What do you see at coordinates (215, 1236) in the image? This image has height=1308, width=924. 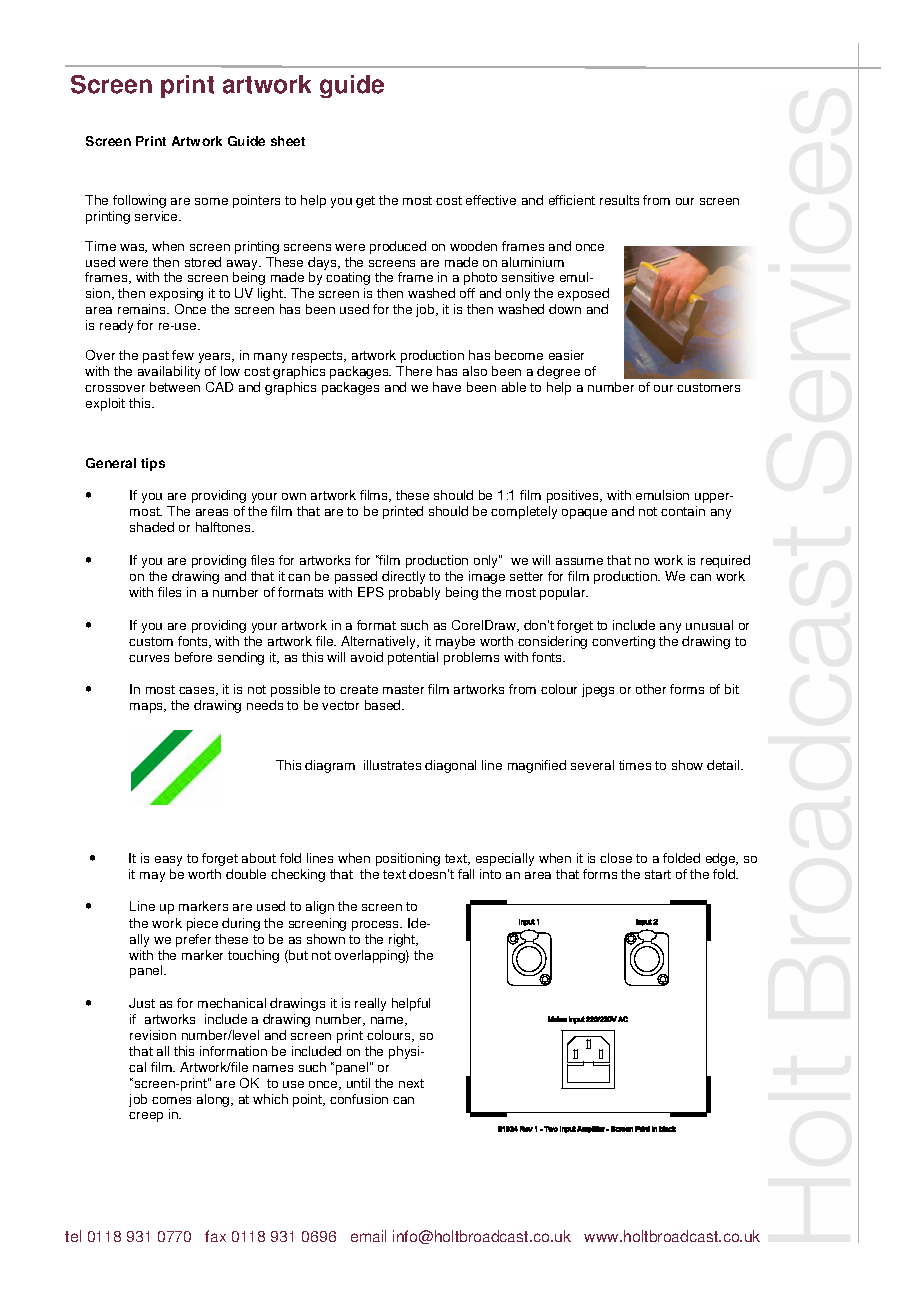 I see `fax` at bounding box center [215, 1236].
